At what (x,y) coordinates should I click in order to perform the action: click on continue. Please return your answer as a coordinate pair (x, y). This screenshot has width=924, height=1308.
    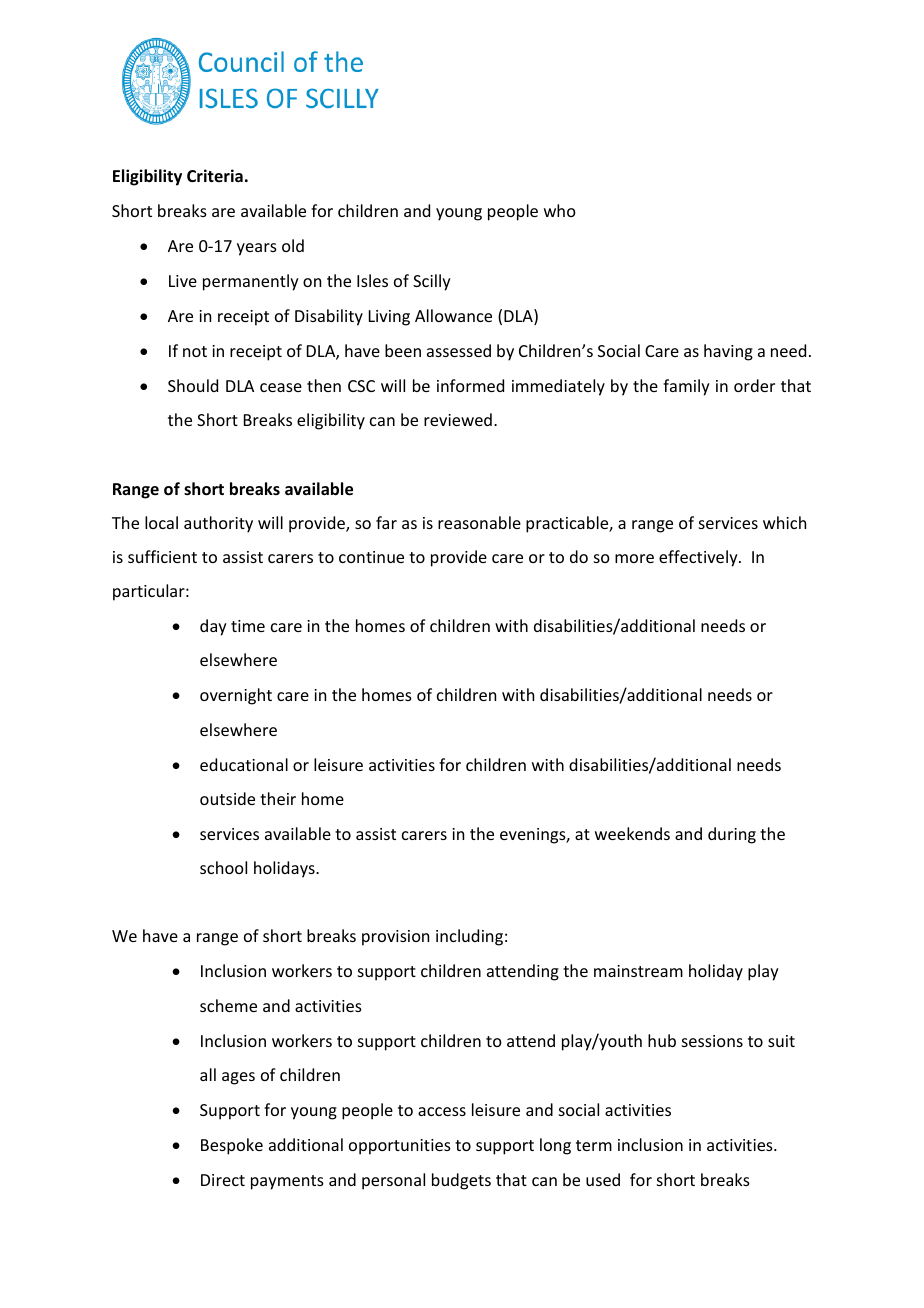
    Looking at the image, I should click on (371, 557).
